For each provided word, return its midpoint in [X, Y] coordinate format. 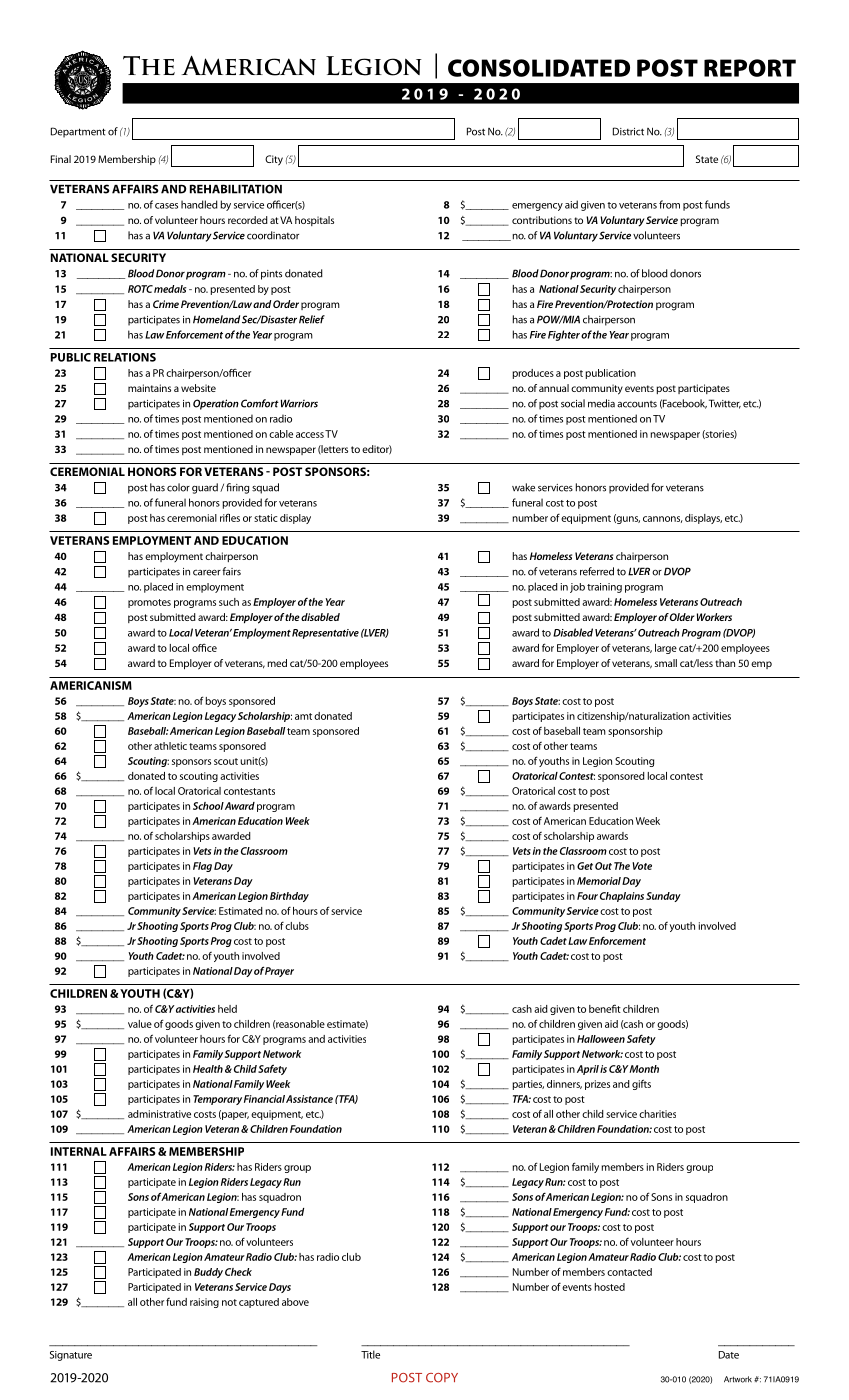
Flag [202, 867]
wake [523, 487]
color [178, 487]
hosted [610, 1287]
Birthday [289, 897]
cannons [663, 519]
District [628, 131]
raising [204, 1303]
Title [370, 1354]
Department [78, 132]
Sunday [663, 897]
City [274, 160]
